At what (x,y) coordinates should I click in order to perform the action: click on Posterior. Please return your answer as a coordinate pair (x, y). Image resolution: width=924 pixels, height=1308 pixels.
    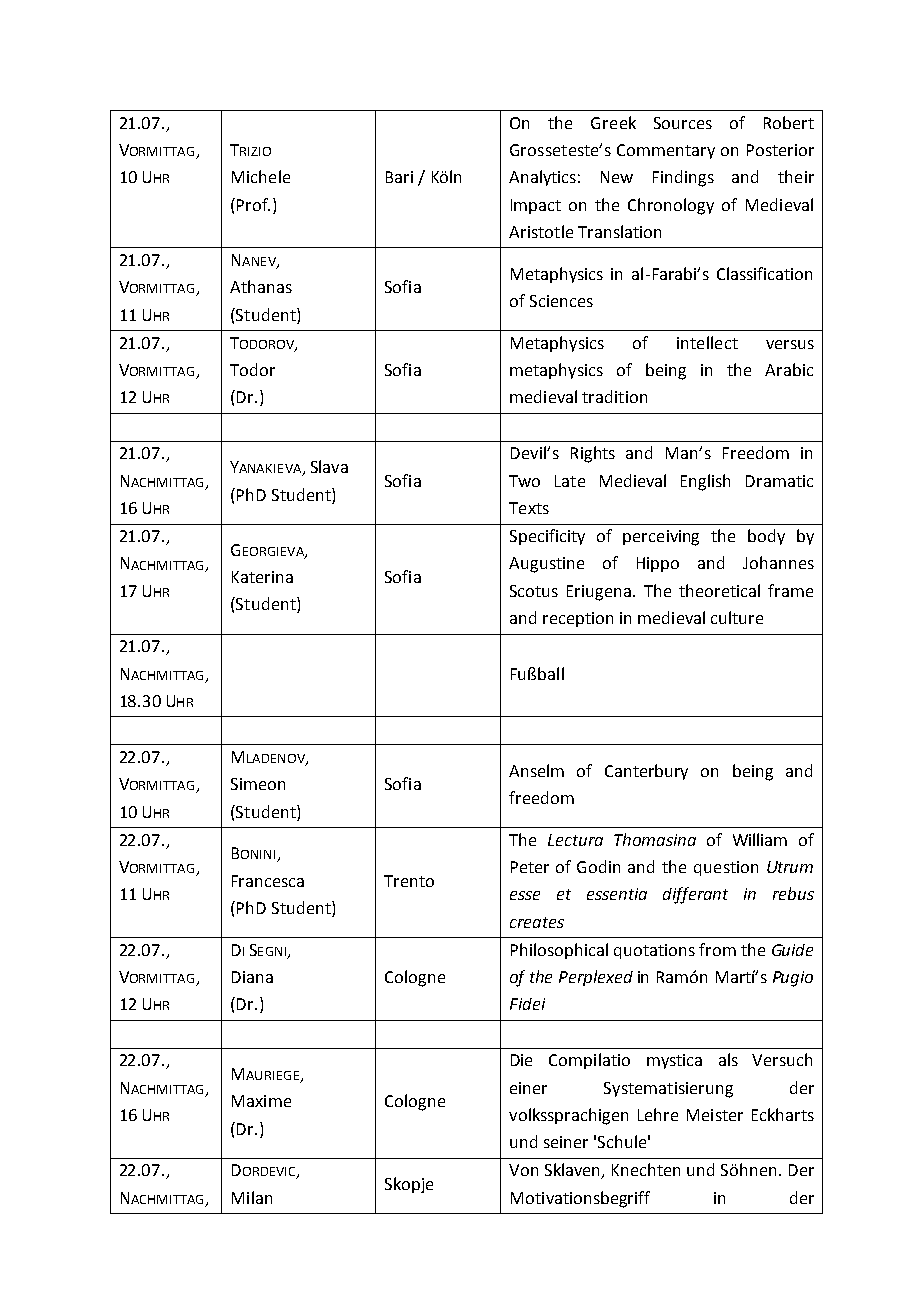
    Looking at the image, I should click on (780, 150).
